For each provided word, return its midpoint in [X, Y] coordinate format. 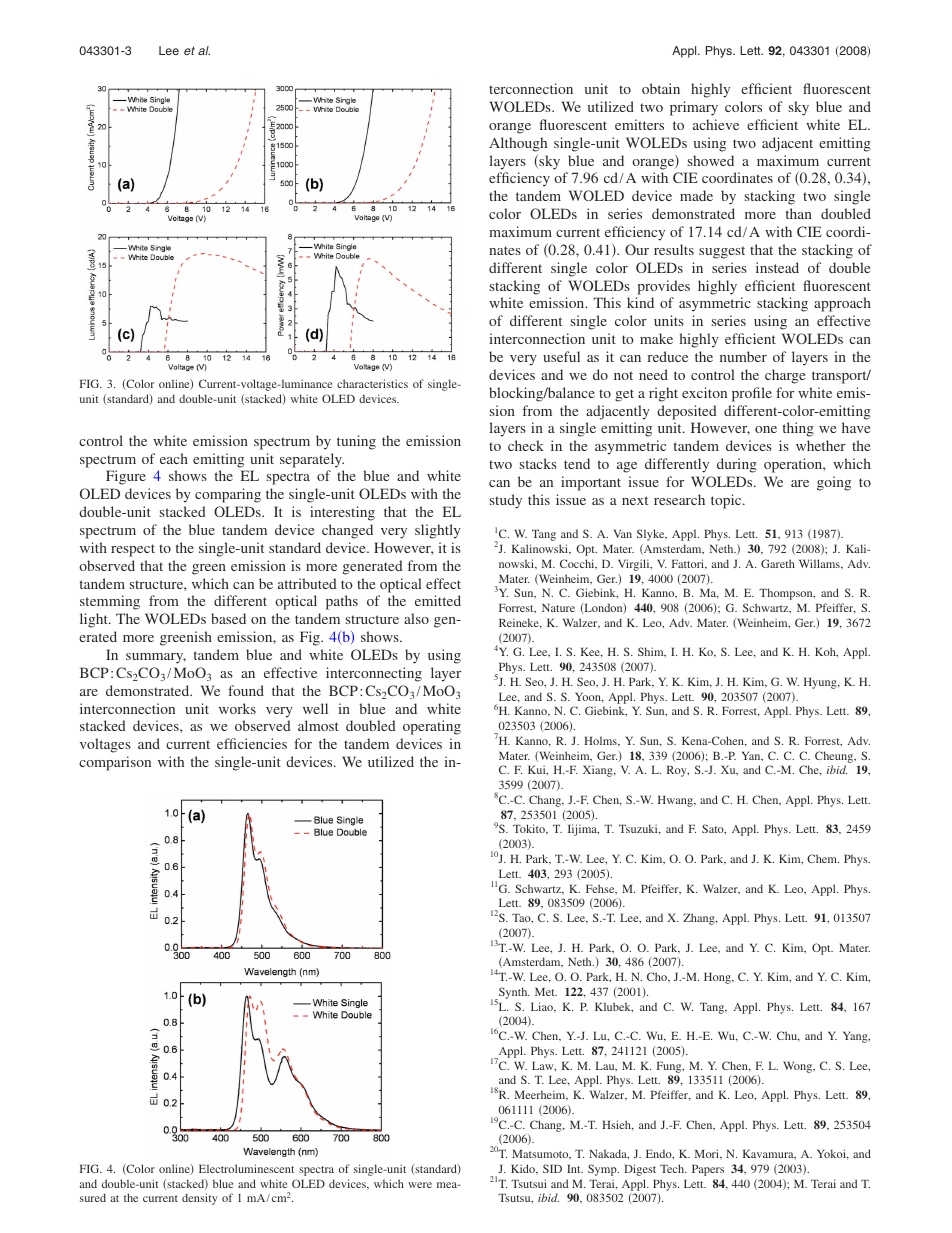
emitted [438, 600]
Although [518, 144]
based [228, 618]
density [200, 1199]
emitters [639, 124]
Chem [823, 858]
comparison [115, 763]
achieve [716, 124]
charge [785, 376]
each [174, 458]
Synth [513, 993]
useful [561, 356]
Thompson [787, 594]
